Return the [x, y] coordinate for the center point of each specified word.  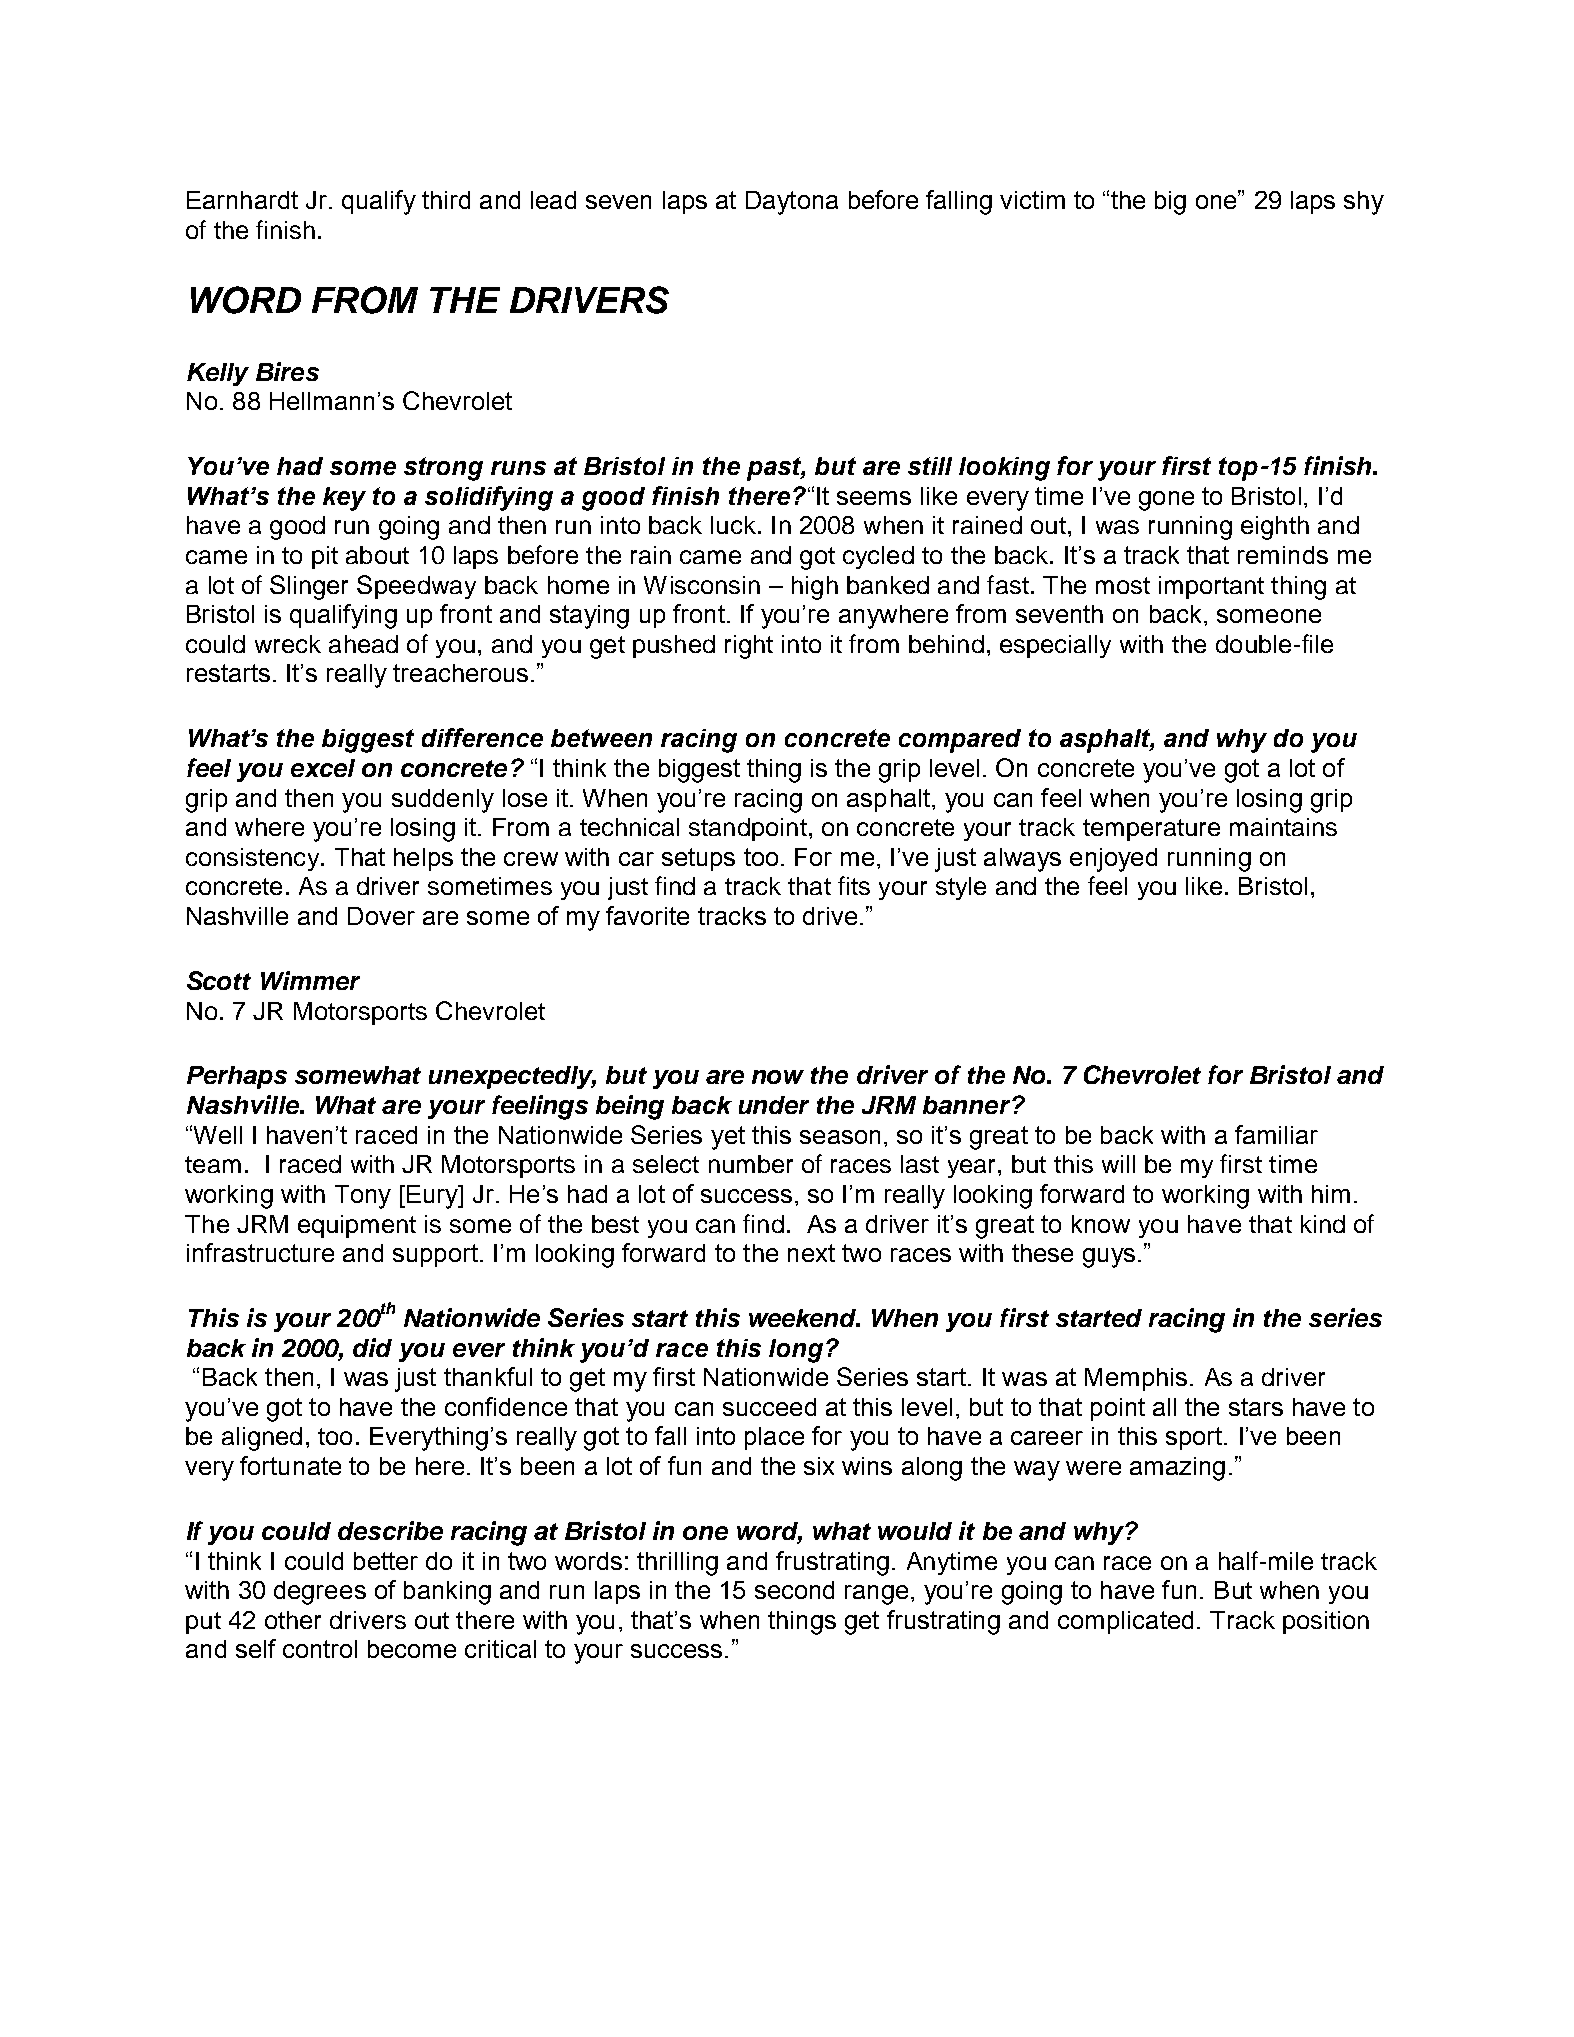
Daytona [792, 203]
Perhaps [237, 1077]
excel [323, 768]
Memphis [1136, 1379]
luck [733, 525]
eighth [1275, 528]
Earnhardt [242, 200]
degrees [320, 1593]
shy [1364, 203]
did [372, 1347]
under [774, 1105]
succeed [769, 1407]
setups [698, 859]
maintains [1283, 827]
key [344, 499]
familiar [1276, 1134]
